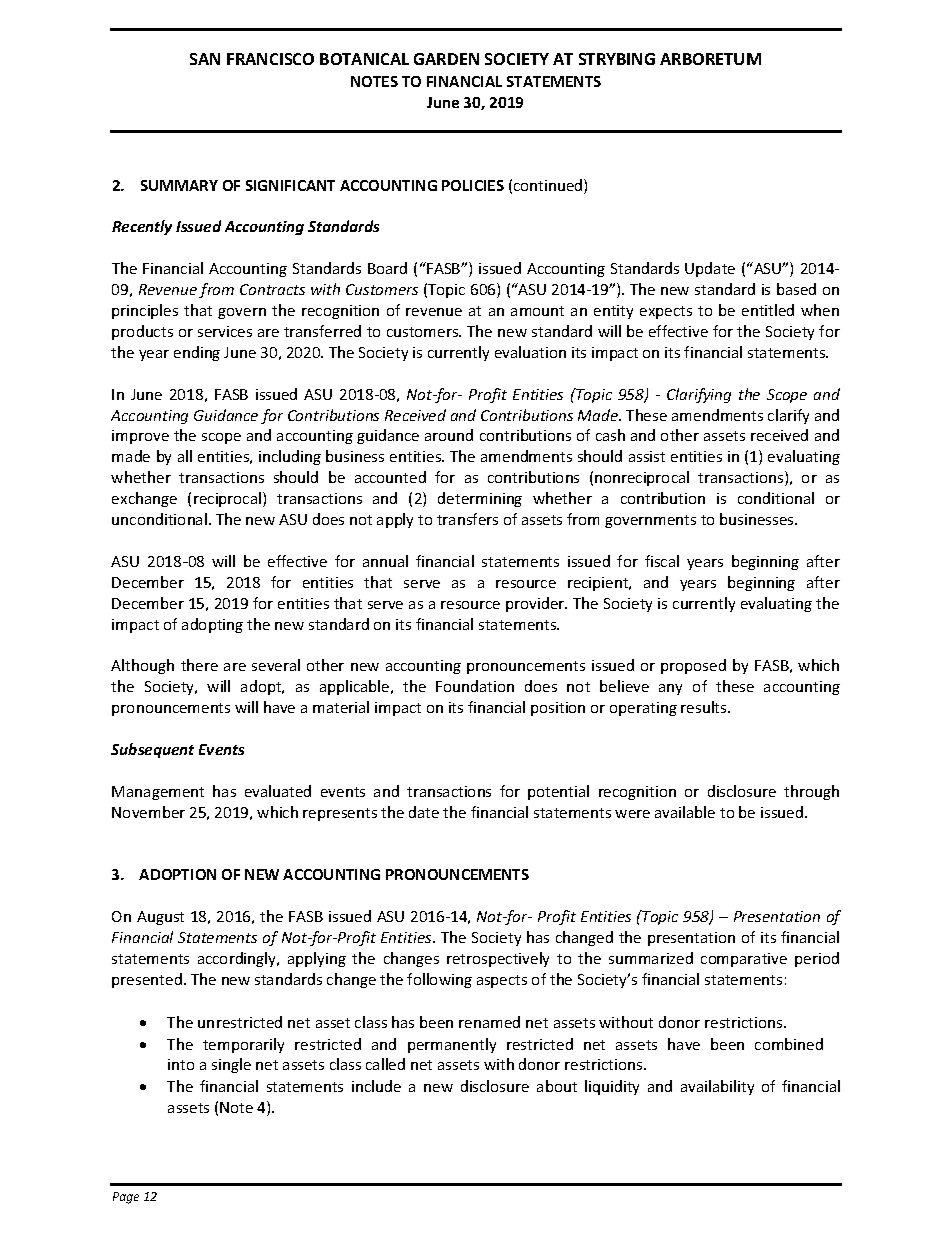 The width and height of the document is (952, 1233). I want to click on about, so click(557, 1086).
